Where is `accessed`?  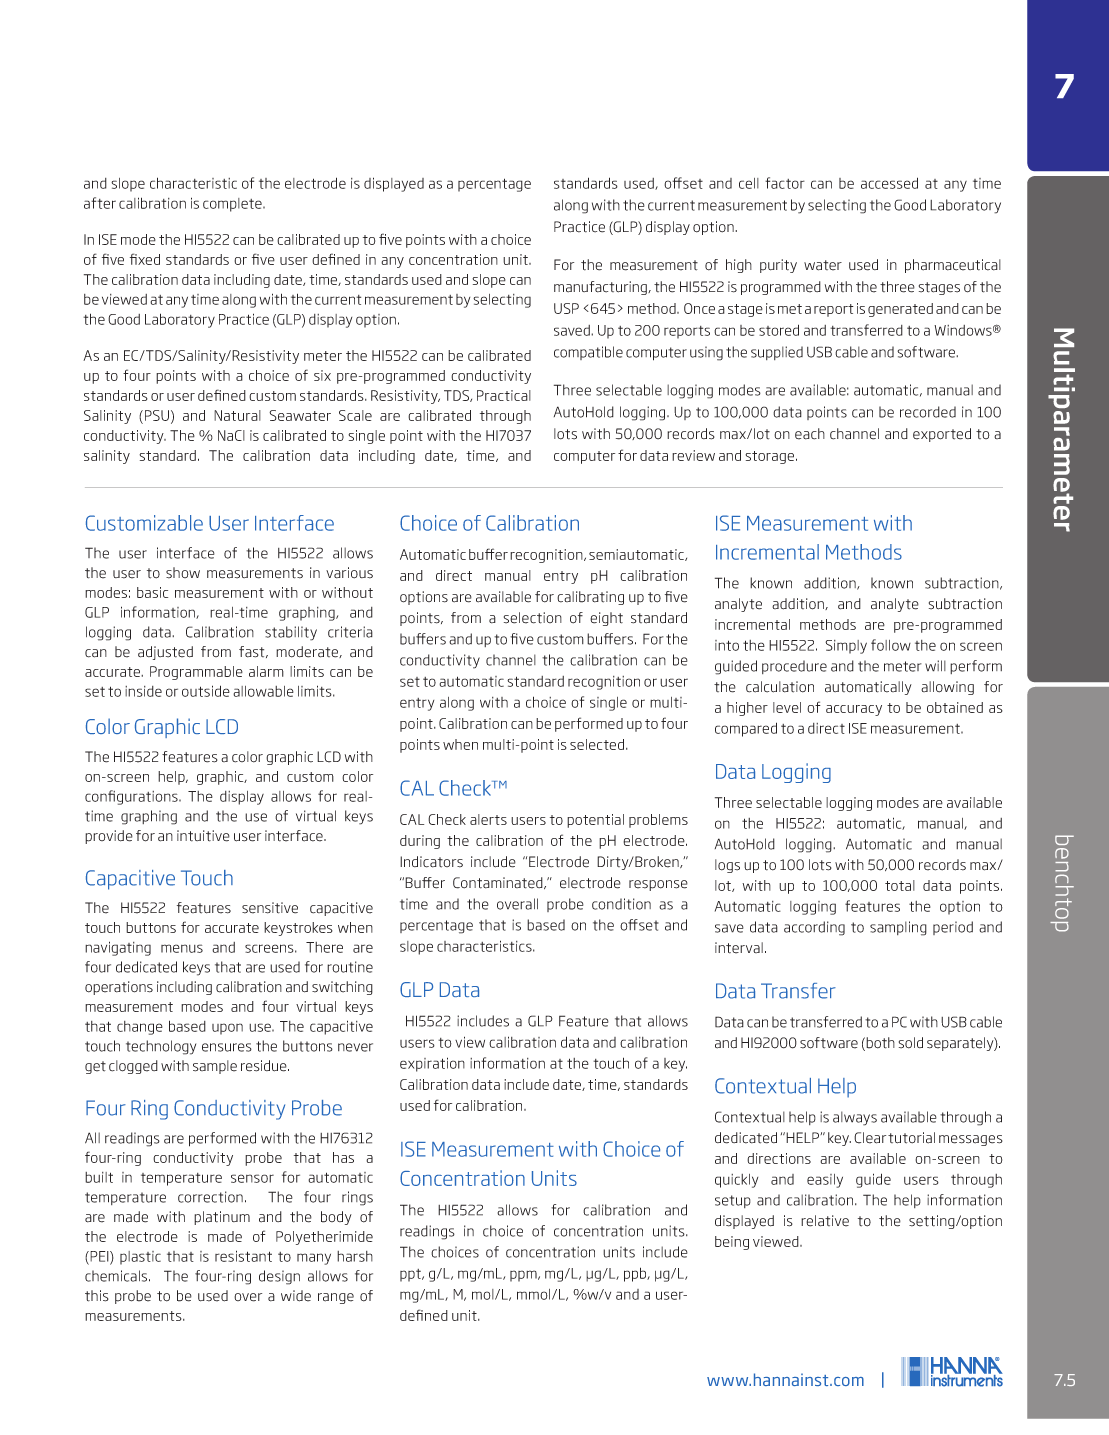
accessed is located at coordinates (889, 183).
